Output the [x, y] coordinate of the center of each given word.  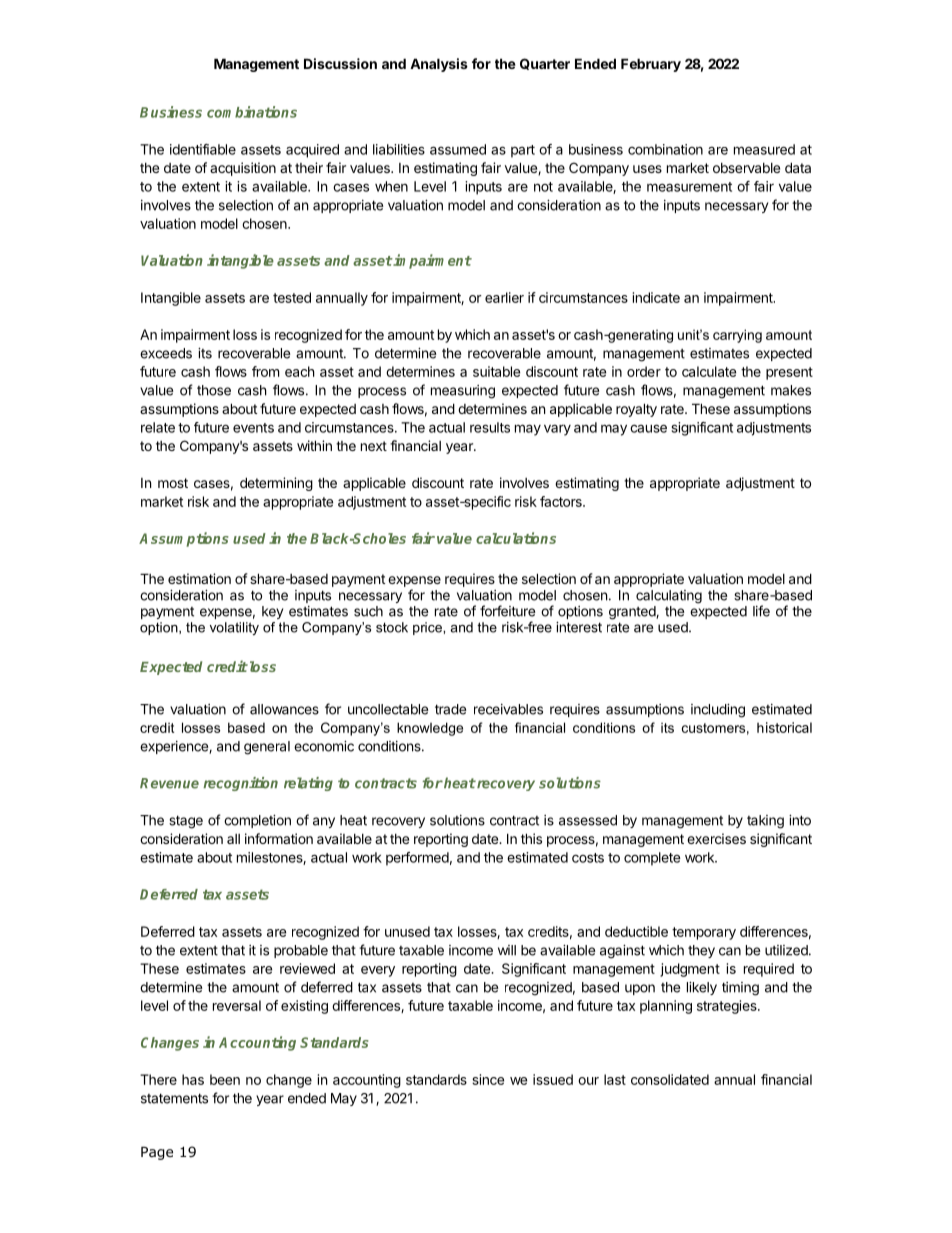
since [488, 1079]
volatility [234, 628]
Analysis [439, 65]
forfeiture [507, 611]
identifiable [203, 149]
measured [764, 149]
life [761, 611]
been [225, 1079]
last [615, 1079]
